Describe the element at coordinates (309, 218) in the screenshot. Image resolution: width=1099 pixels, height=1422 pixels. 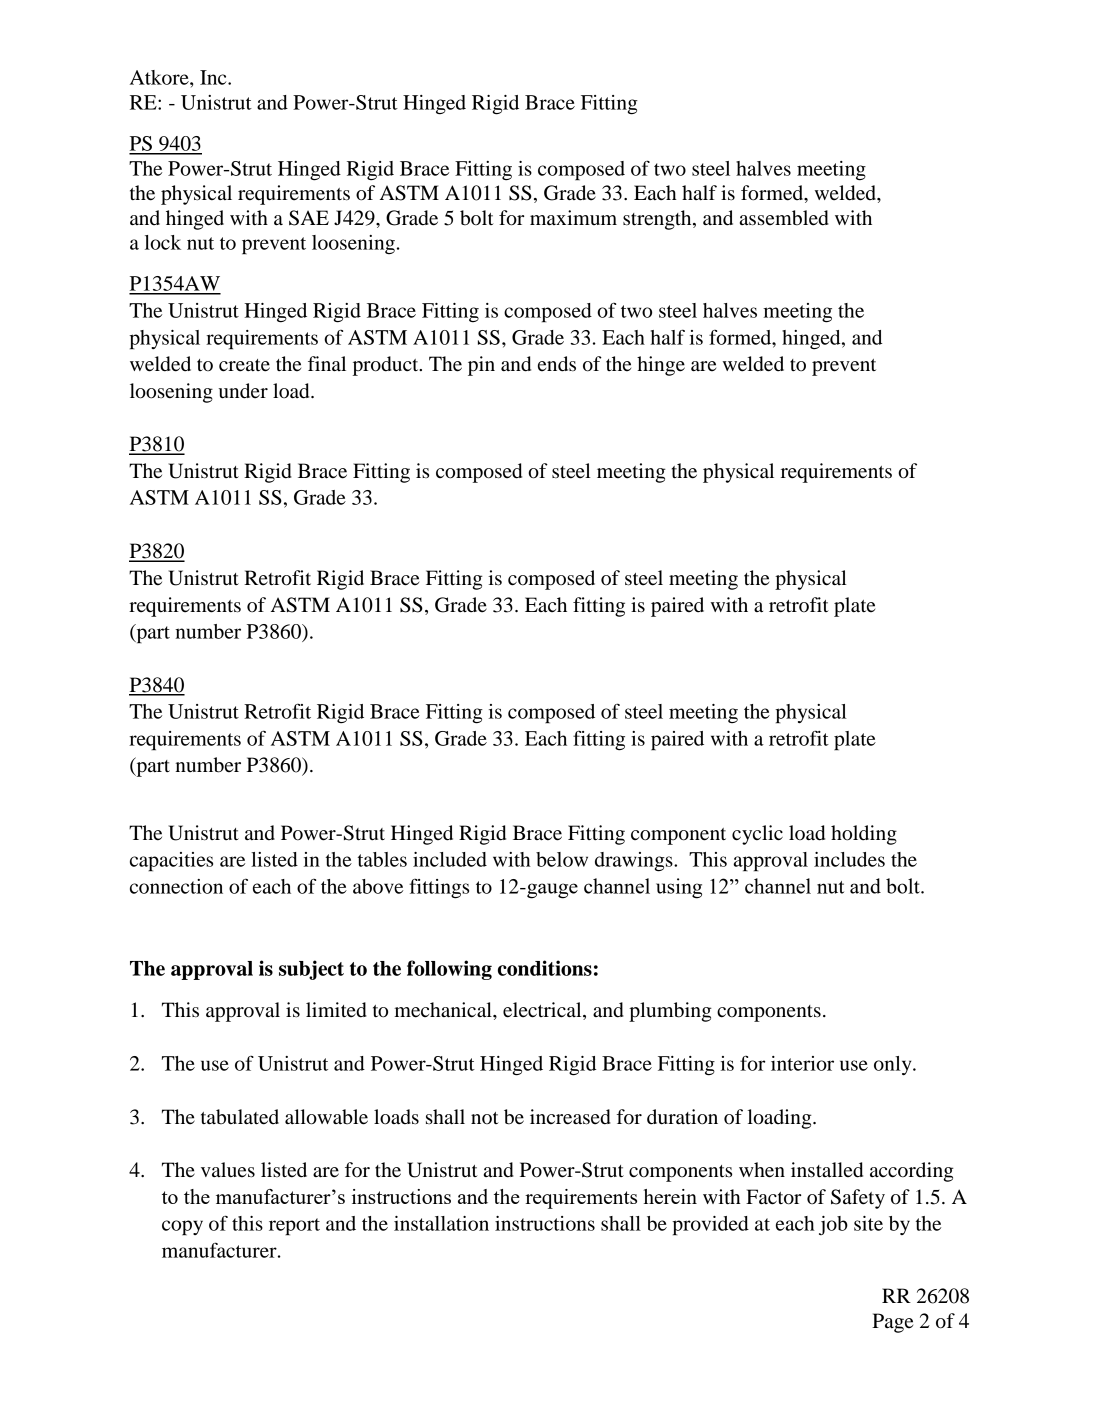
I see `SAE` at that location.
